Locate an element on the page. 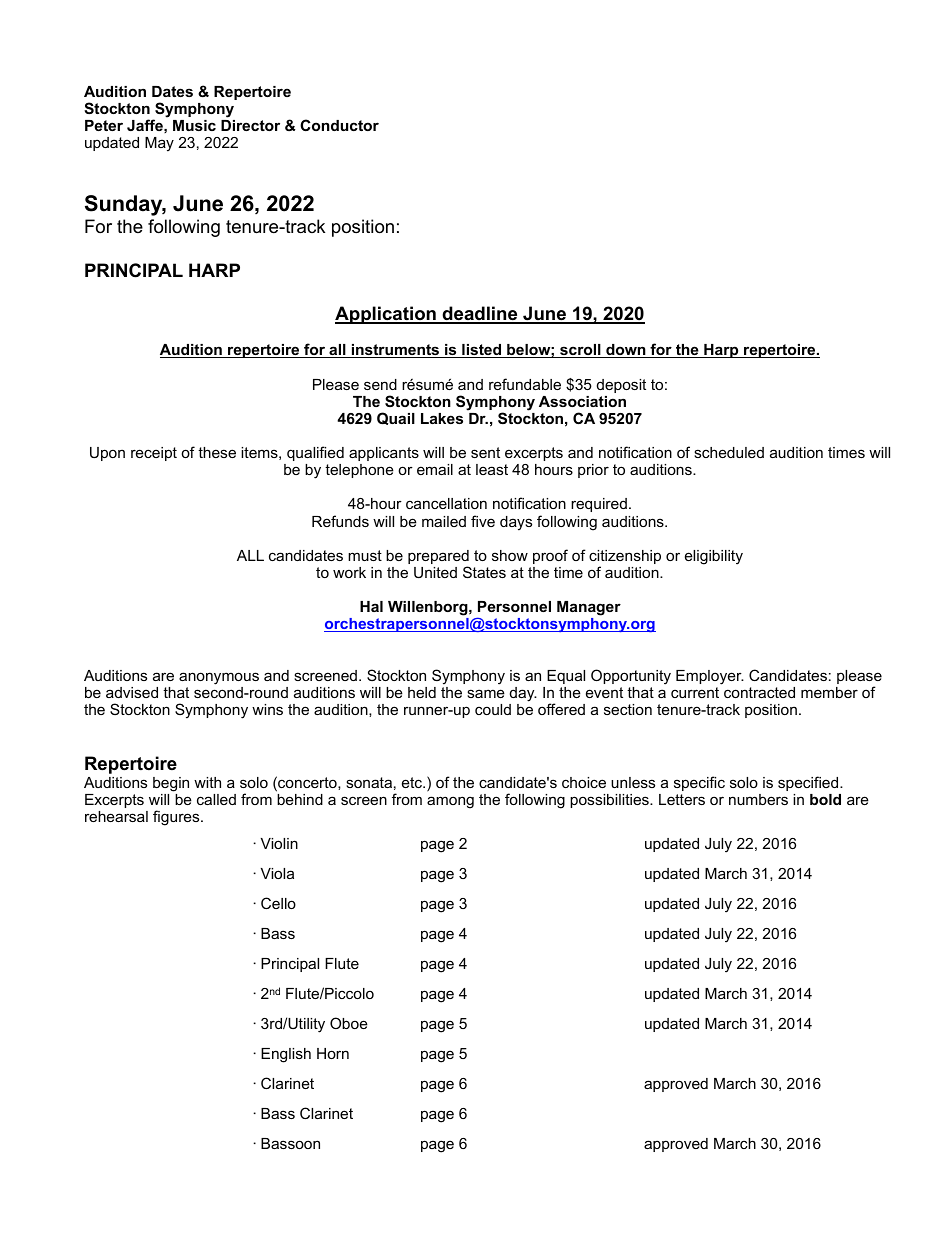 This page has height=1233, width=952. English is located at coordinates (286, 1055).
